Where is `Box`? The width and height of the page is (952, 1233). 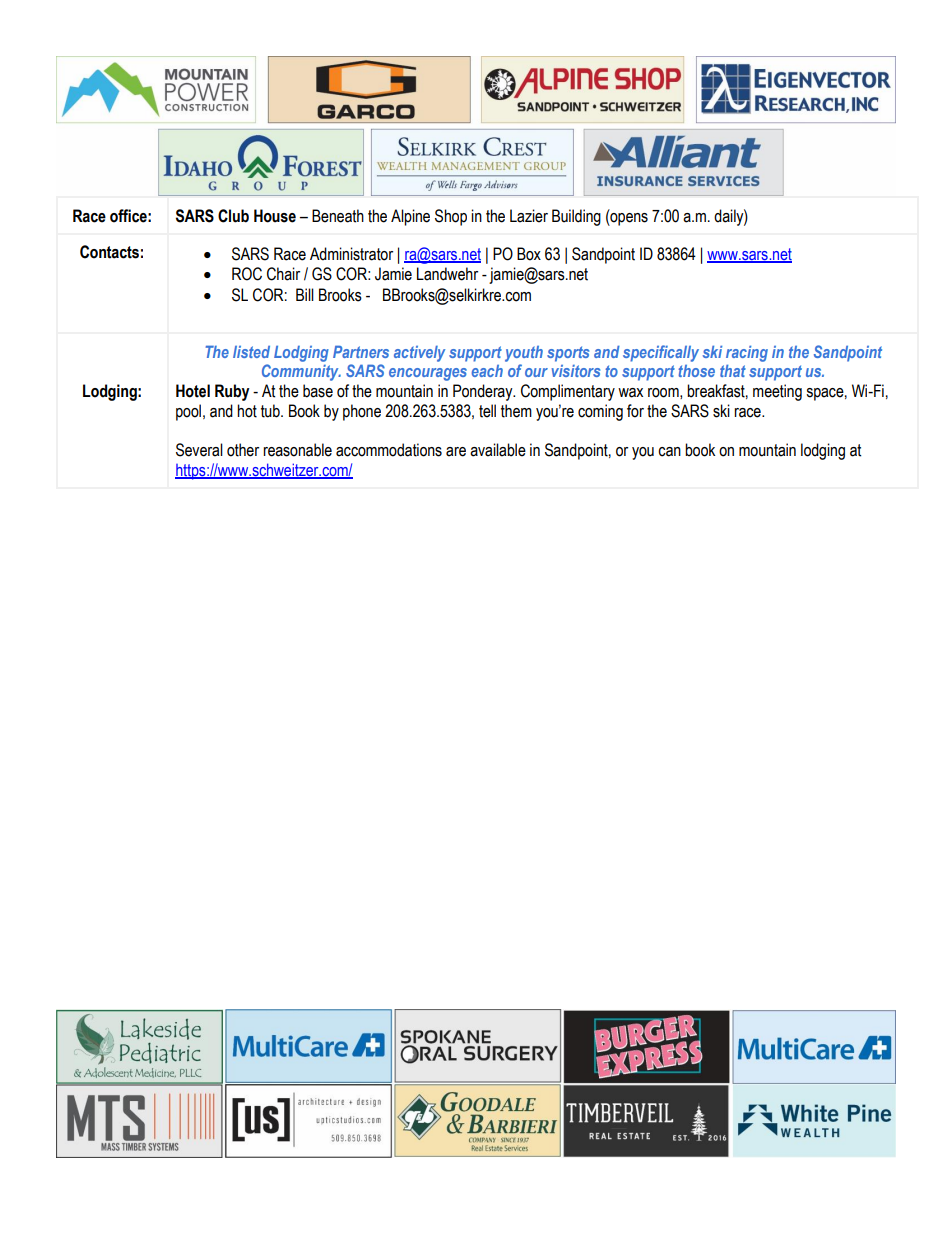 Box is located at coordinates (529, 254).
